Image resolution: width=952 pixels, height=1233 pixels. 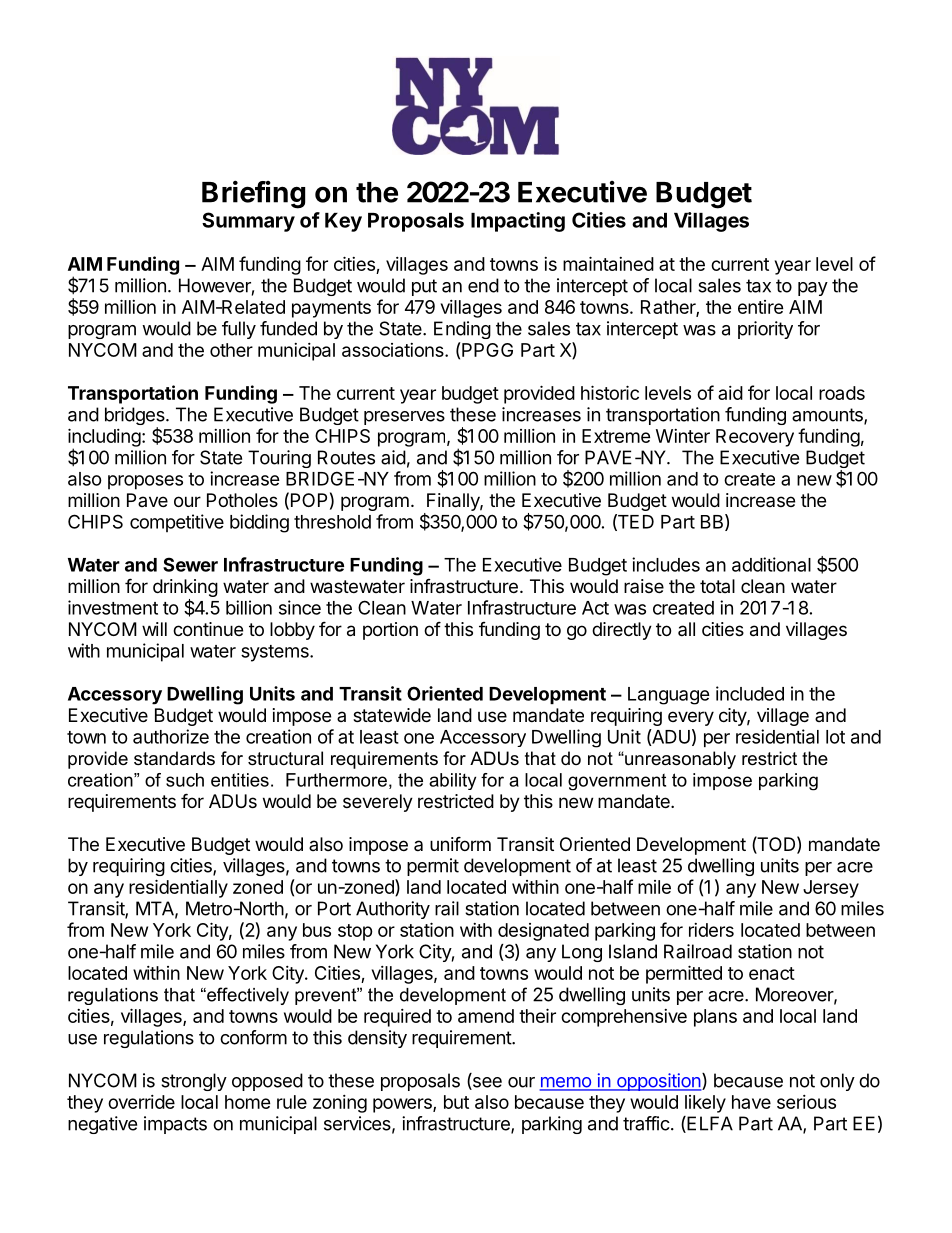 What do you see at coordinates (317, 930) in the screenshot?
I see `bus` at bounding box center [317, 930].
